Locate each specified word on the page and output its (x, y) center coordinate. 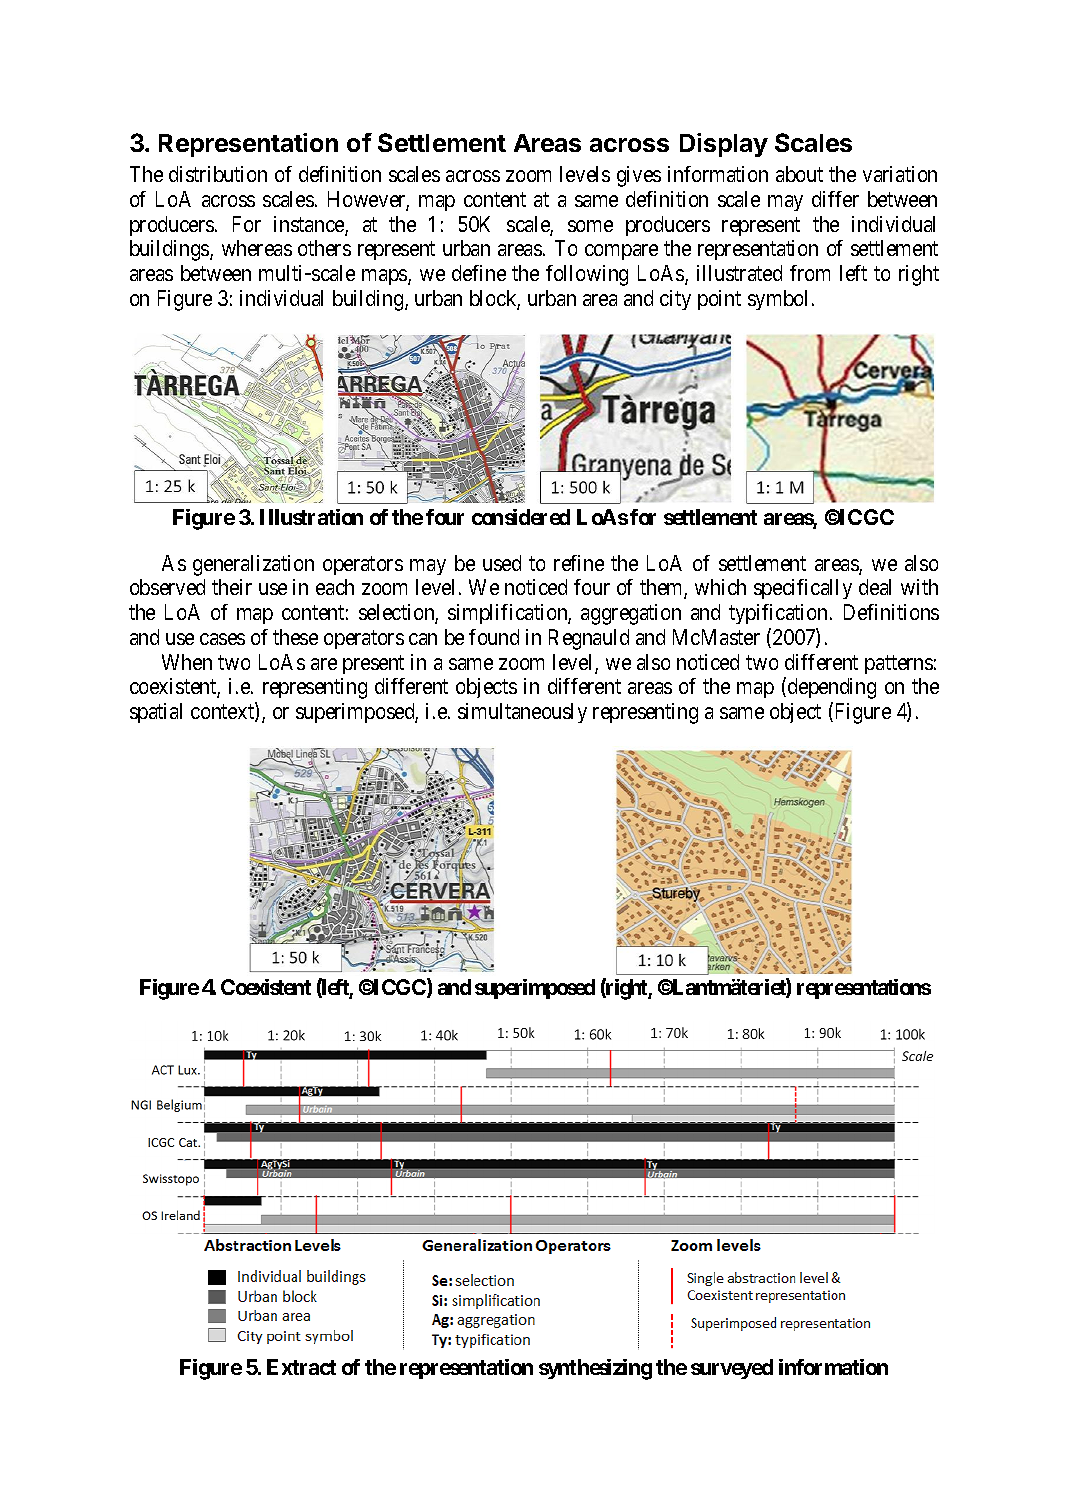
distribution (218, 174)
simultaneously (522, 713)
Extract (301, 1367)
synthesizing (595, 1369)
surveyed (732, 1369)
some (590, 226)
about (799, 174)
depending (832, 688)
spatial (156, 713)
